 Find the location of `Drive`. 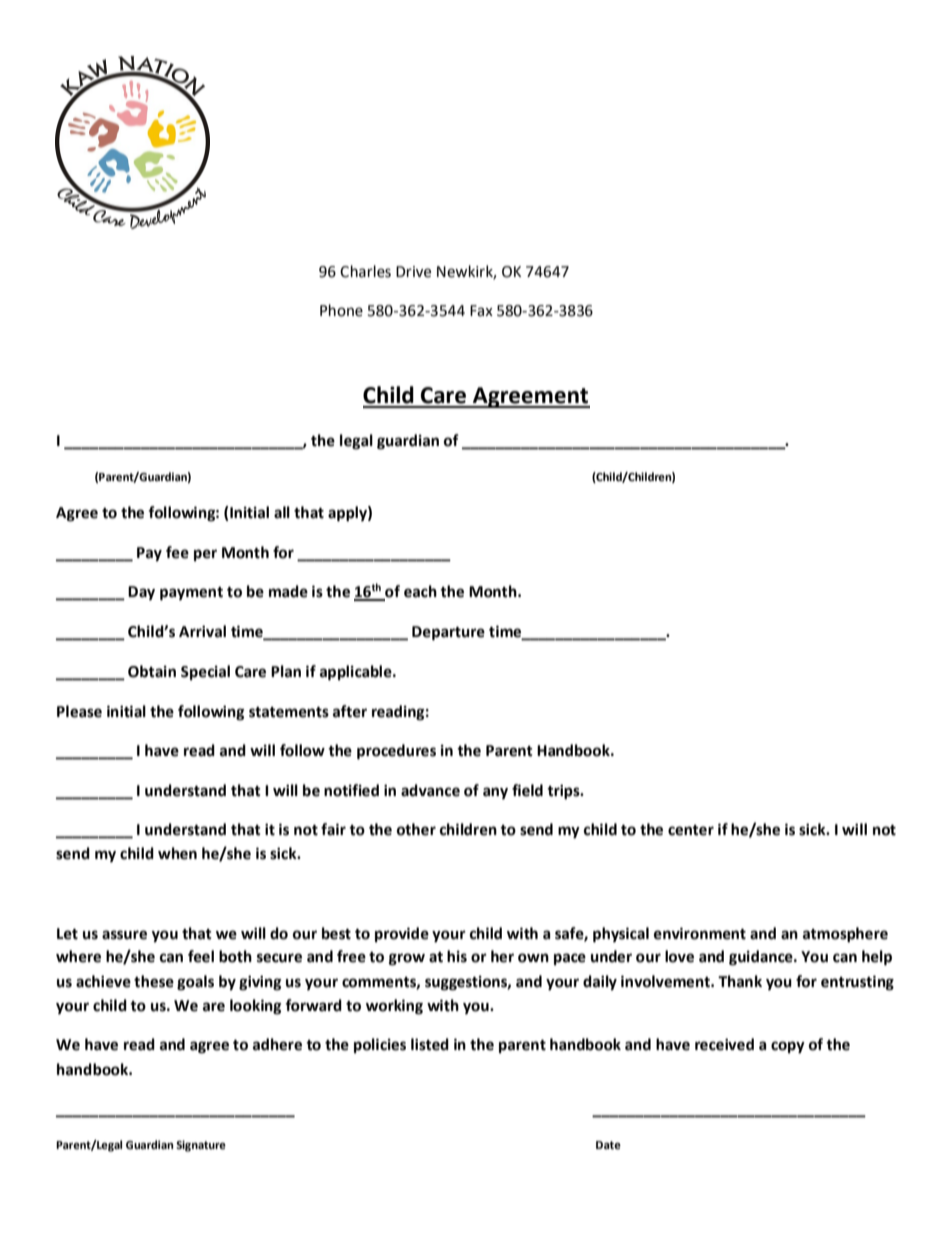

Drive is located at coordinates (413, 272).
